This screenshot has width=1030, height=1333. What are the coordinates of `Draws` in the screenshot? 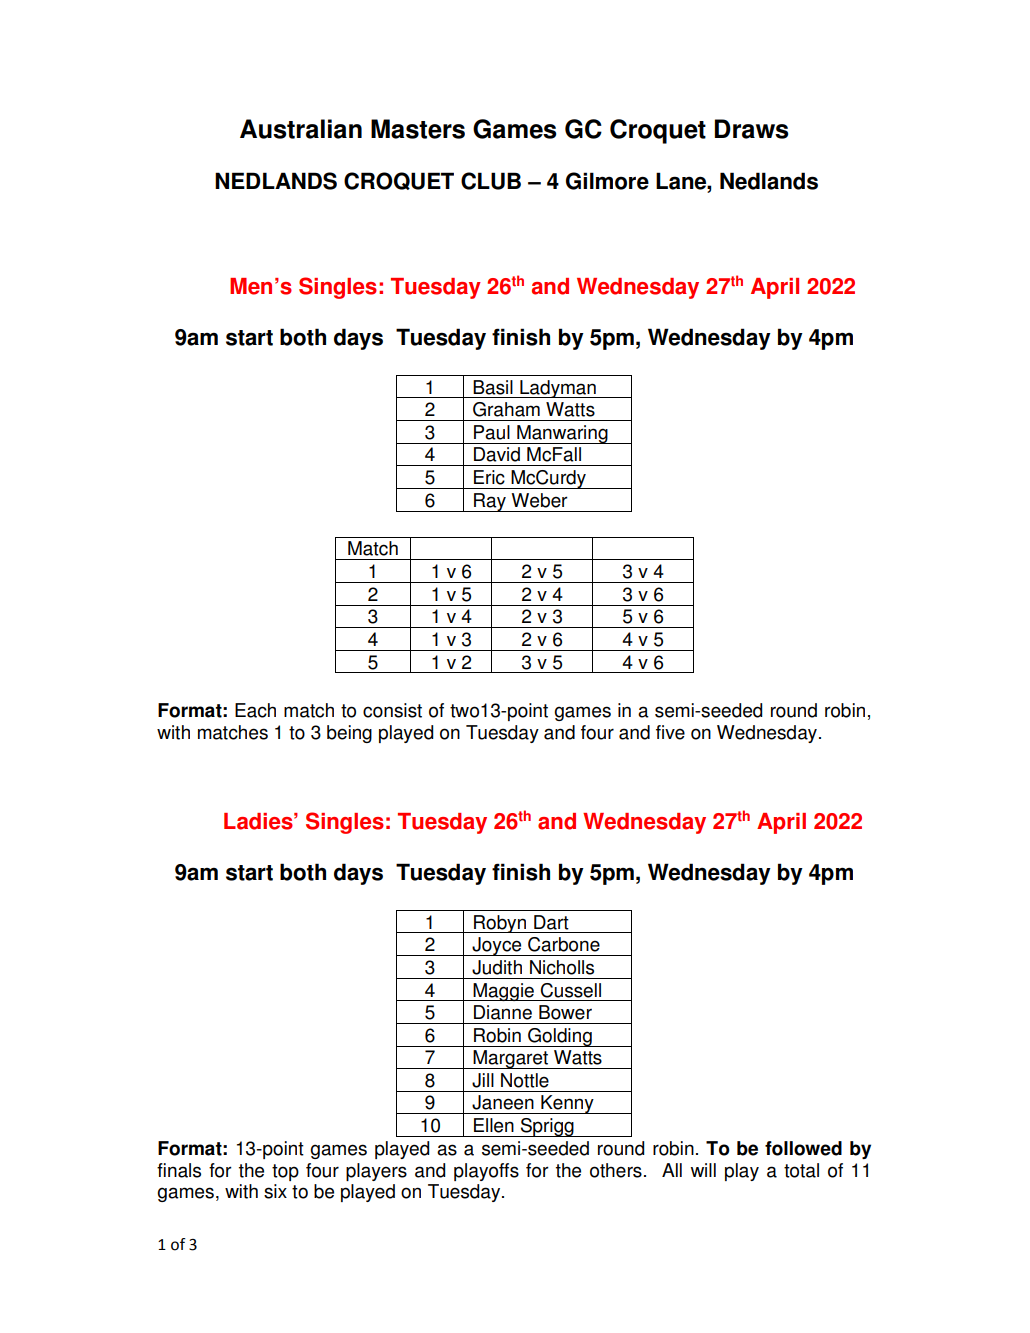 It's located at (751, 129).
